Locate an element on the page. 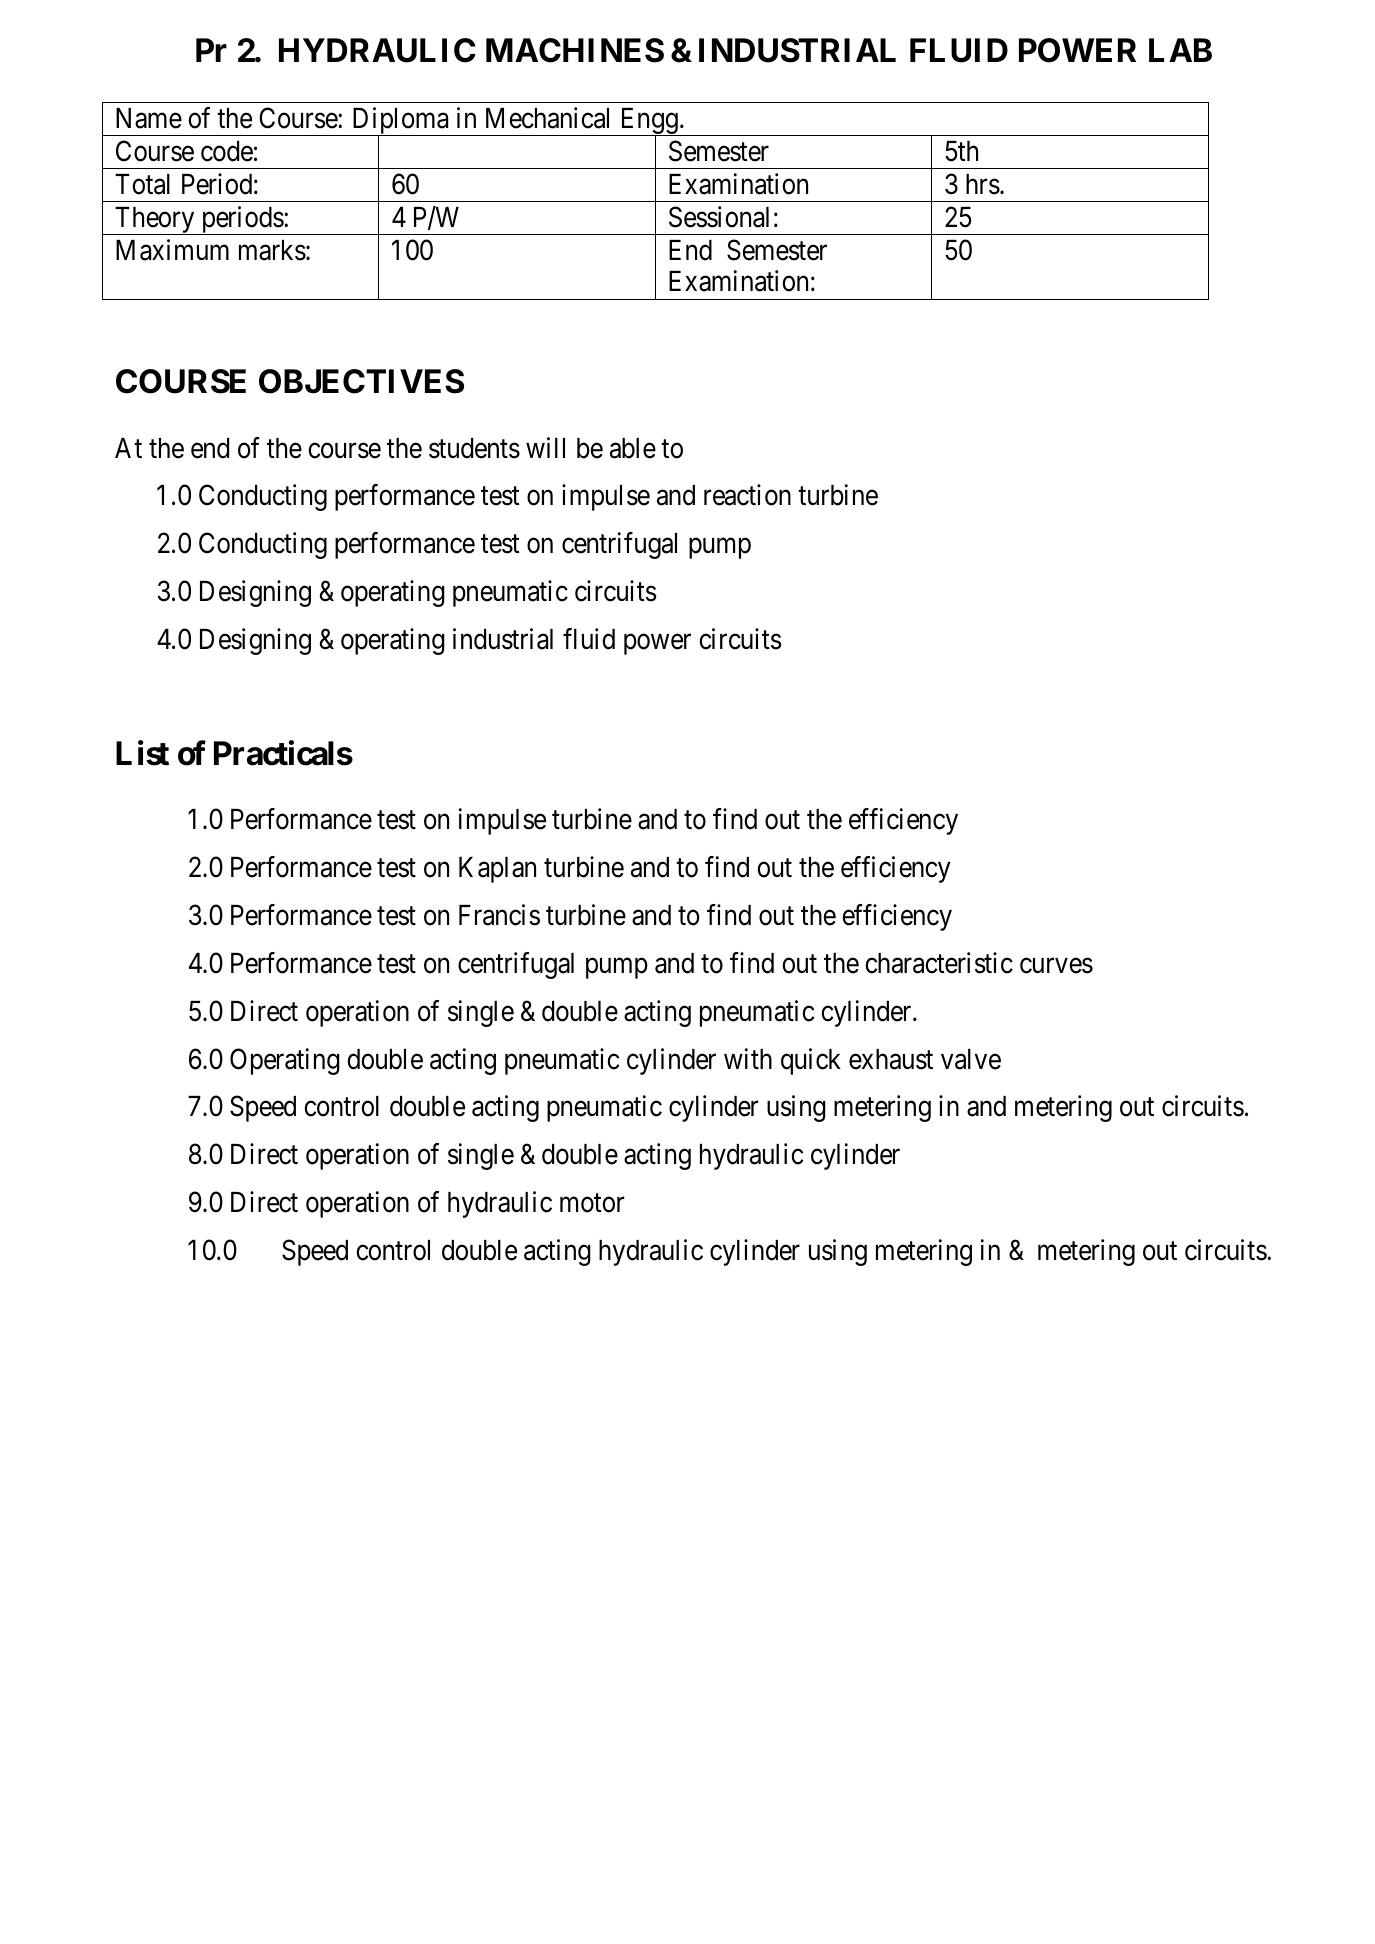 This image has width=1375, height=1944. students is located at coordinates (474, 448).
